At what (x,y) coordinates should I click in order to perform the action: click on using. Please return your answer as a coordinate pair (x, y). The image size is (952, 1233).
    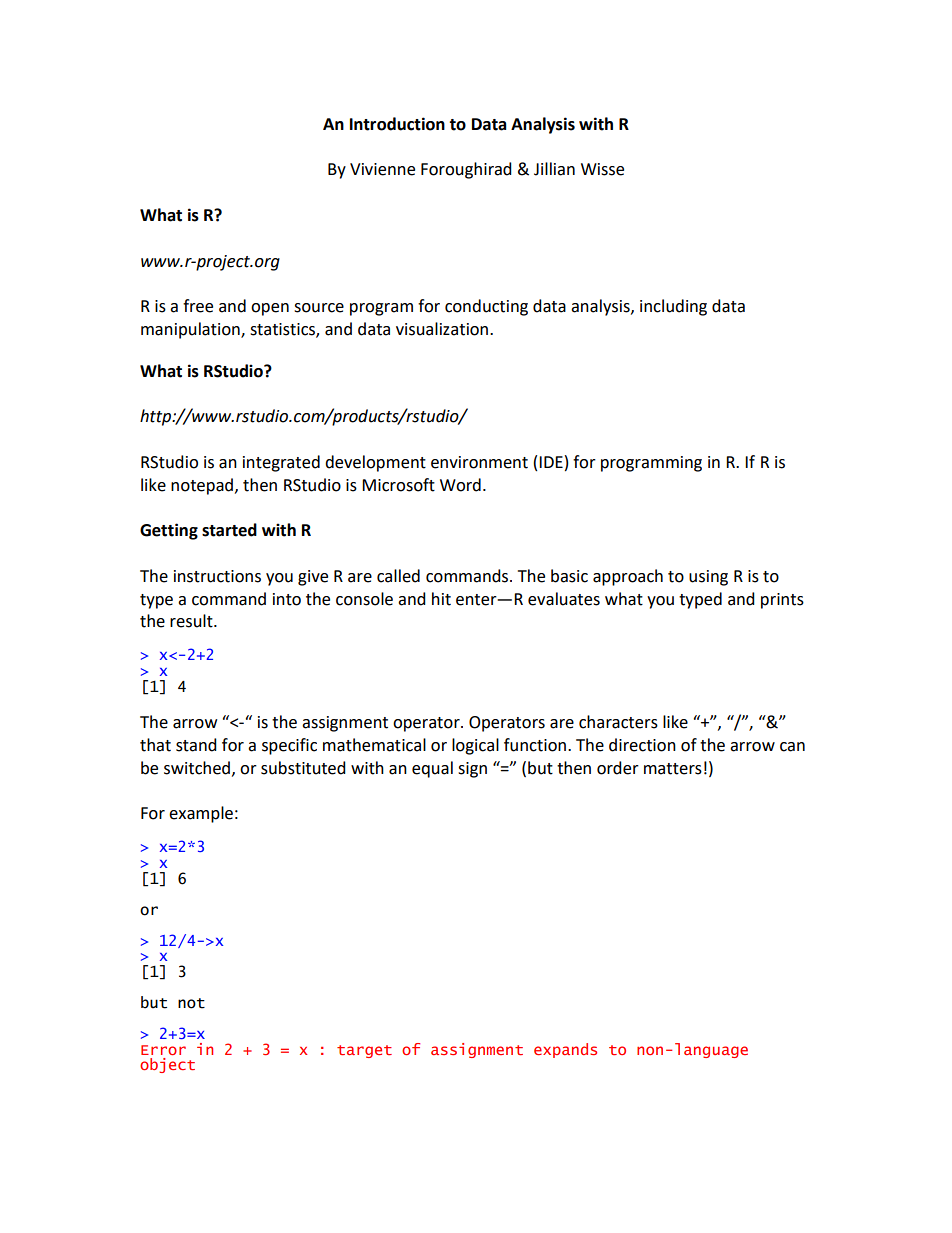
    Looking at the image, I should click on (708, 578).
